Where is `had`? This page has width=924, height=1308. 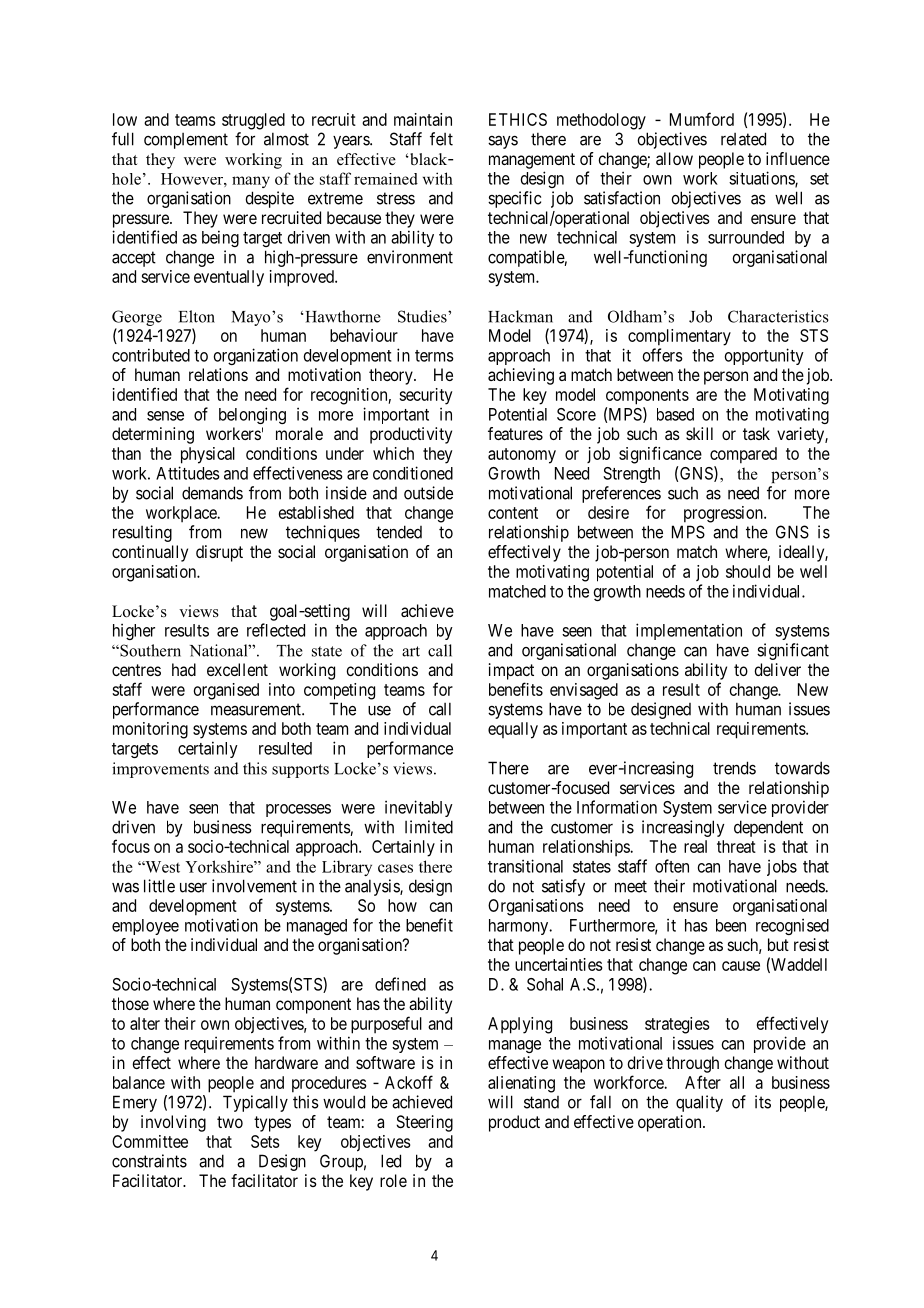 had is located at coordinates (184, 669).
